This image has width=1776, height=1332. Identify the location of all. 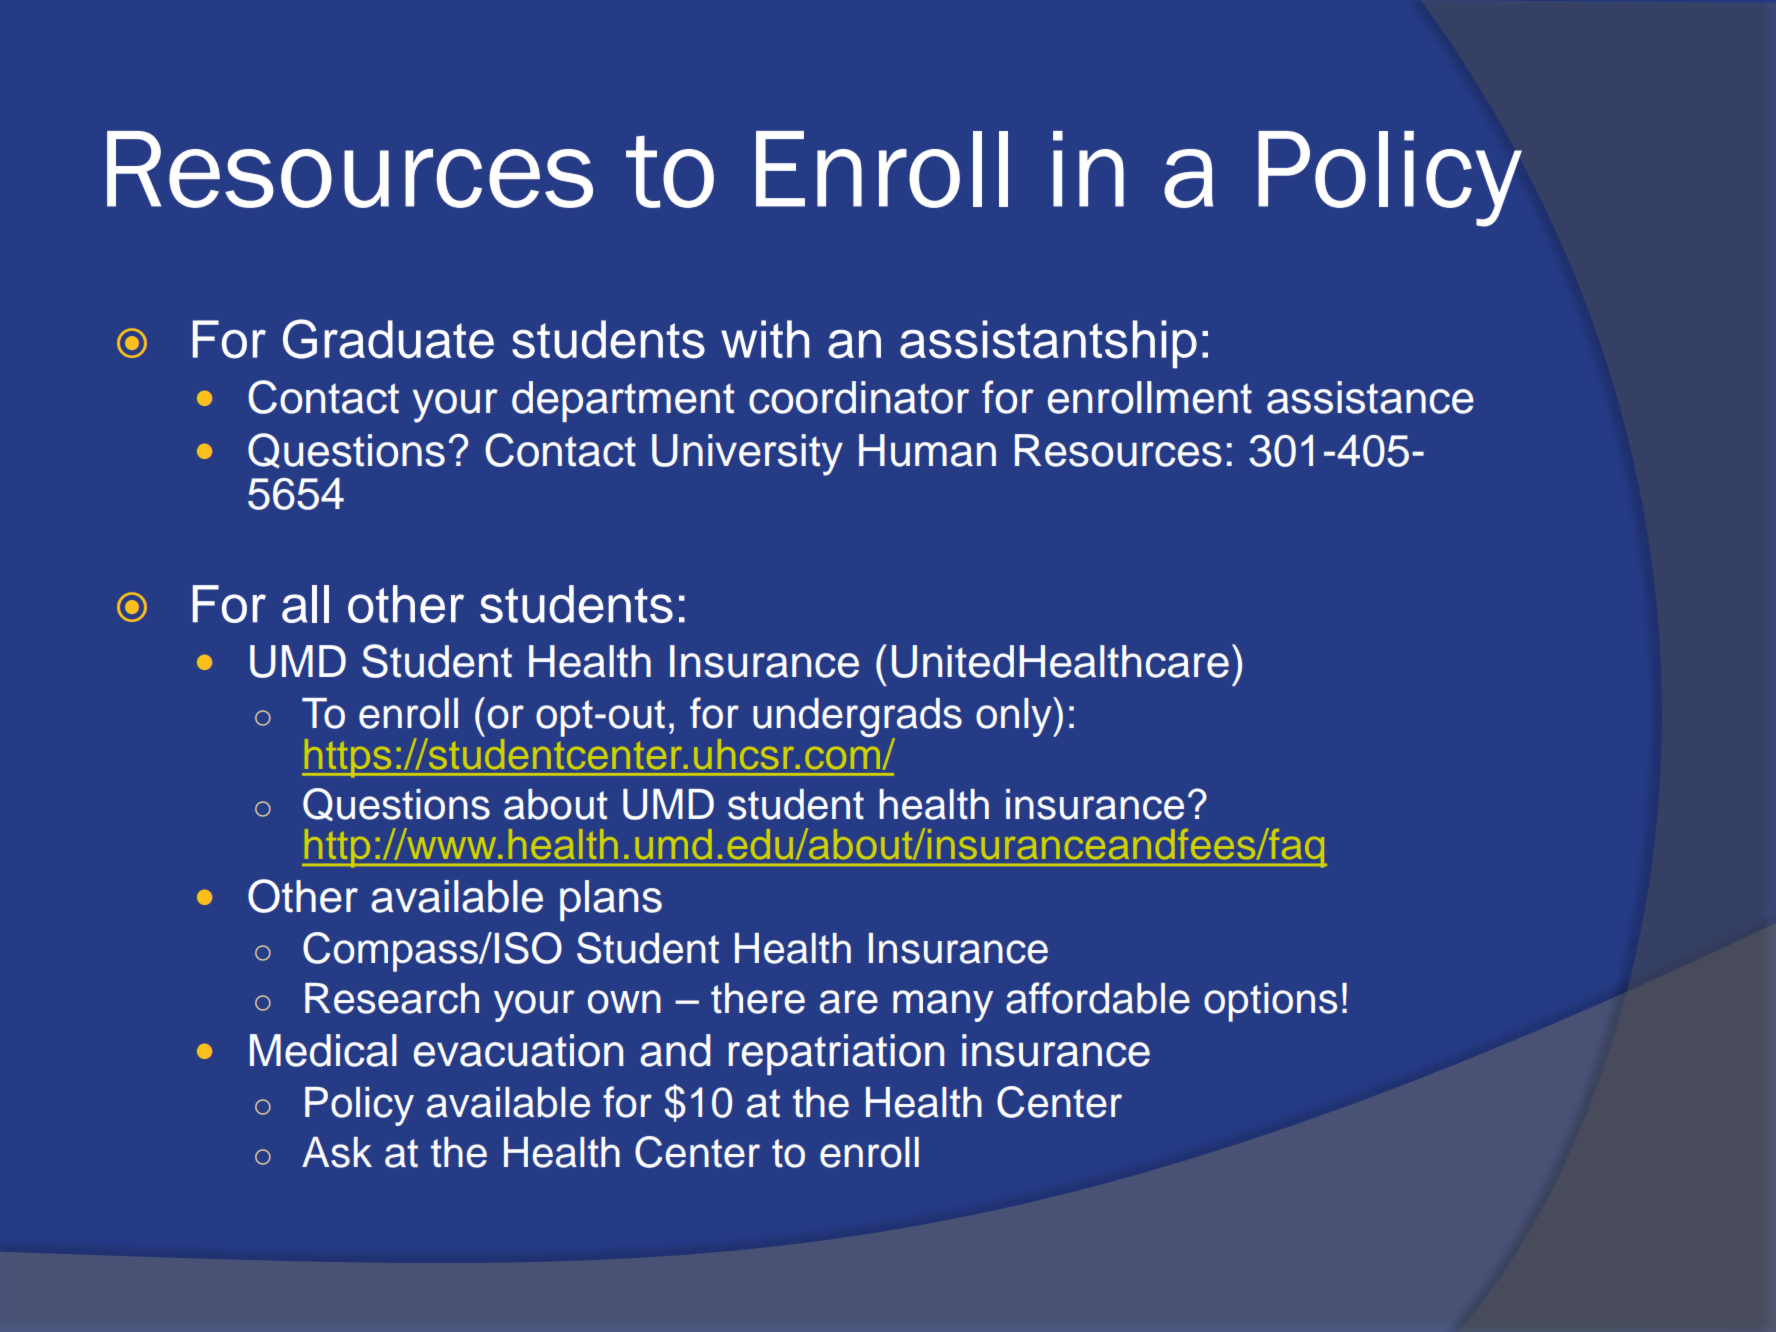
(305, 604).
